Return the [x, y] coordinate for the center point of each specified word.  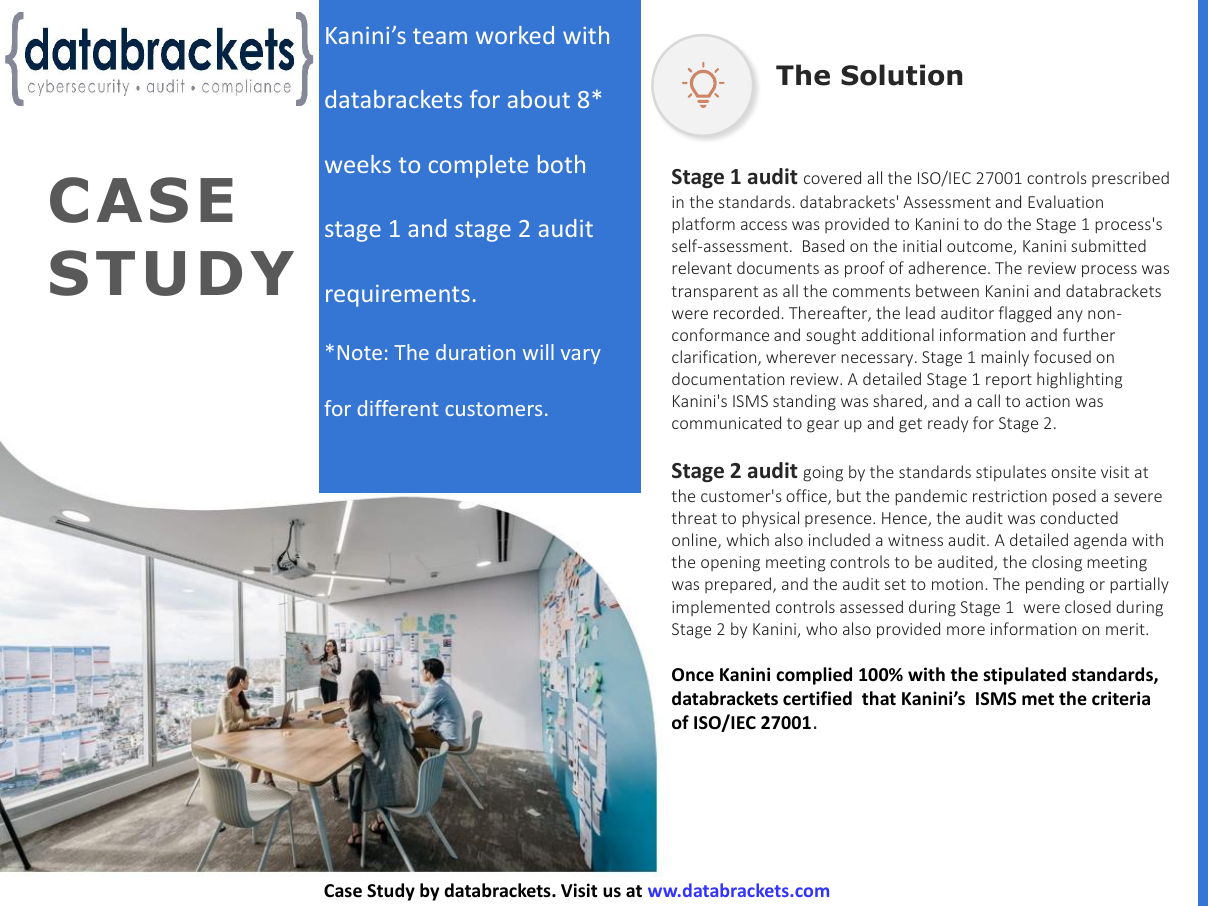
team [440, 36]
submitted [1108, 245]
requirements [398, 296]
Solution [901, 75]
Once [693, 675]
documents [778, 267]
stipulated [1024, 676]
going [823, 474]
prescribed [1130, 179]
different [398, 408]
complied [814, 676]
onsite [1073, 472]
